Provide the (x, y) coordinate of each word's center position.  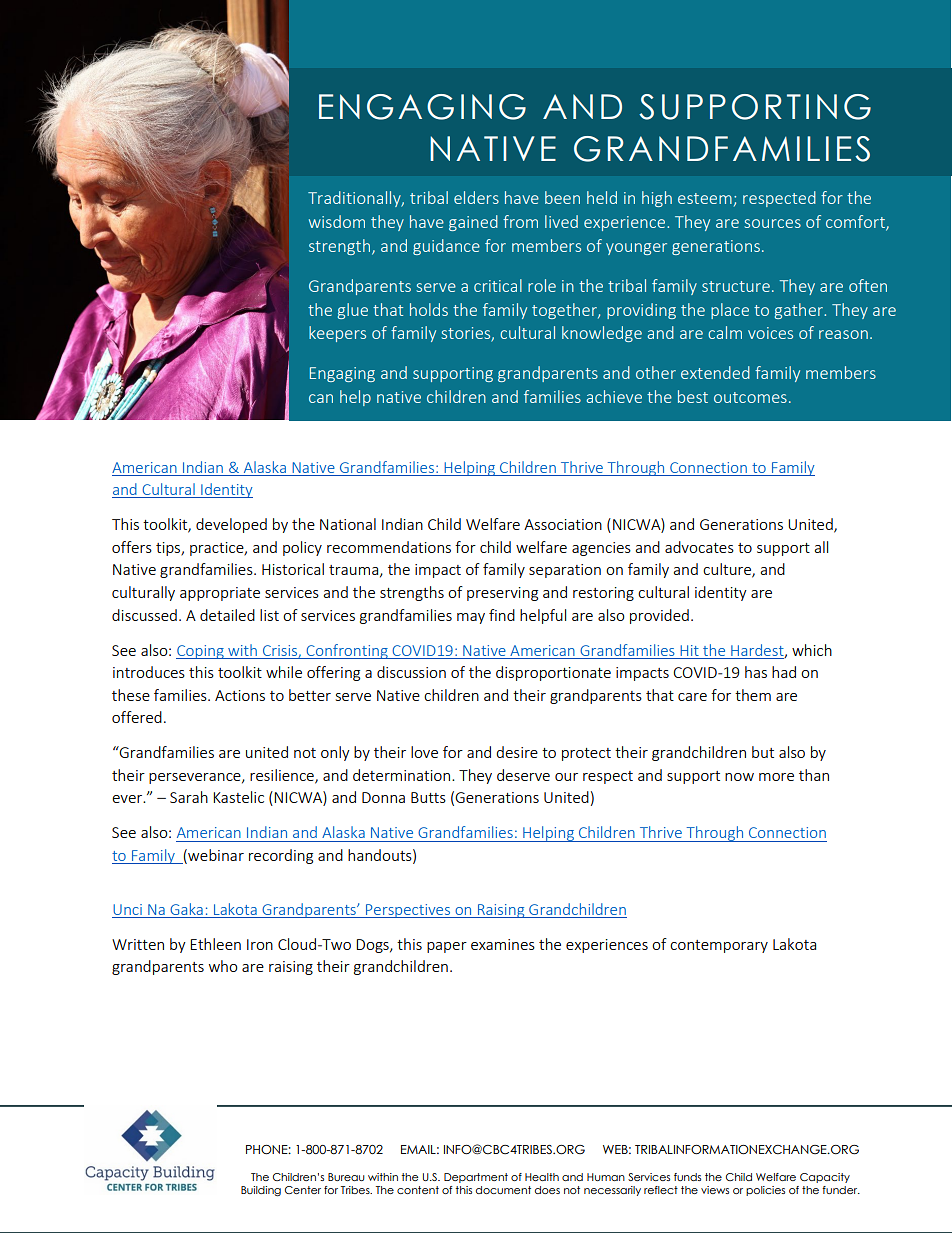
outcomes (750, 397)
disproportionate (553, 673)
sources (772, 223)
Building (261, 1191)
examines (503, 944)
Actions (240, 695)
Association (563, 524)
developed (231, 525)
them (753, 695)
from (520, 221)
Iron (260, 944)
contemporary (719, 946)
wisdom (337, 221)
